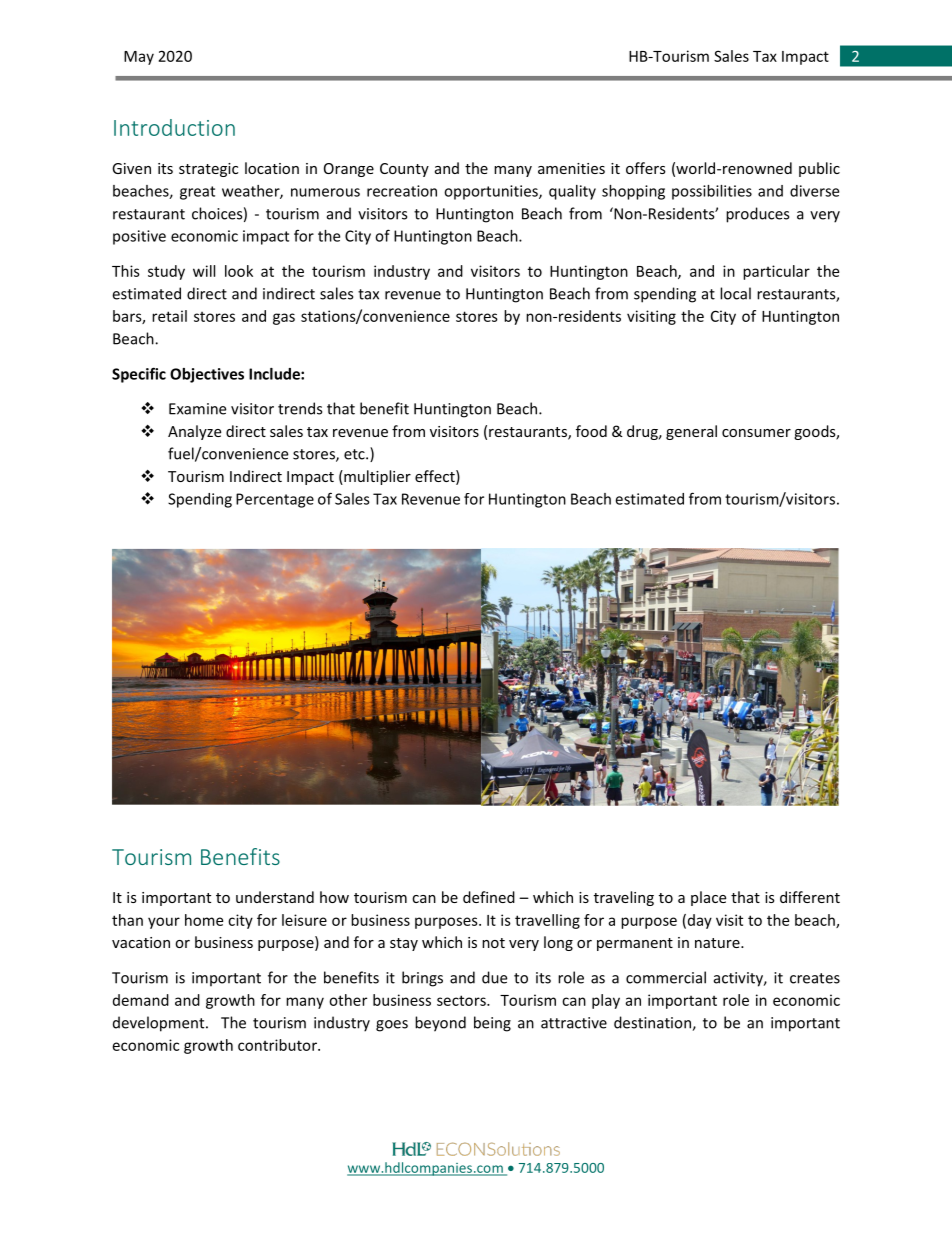  What do you see at coordinates (160, 1024) in the image?
I see `development` at bounding box center [160, 1024].
